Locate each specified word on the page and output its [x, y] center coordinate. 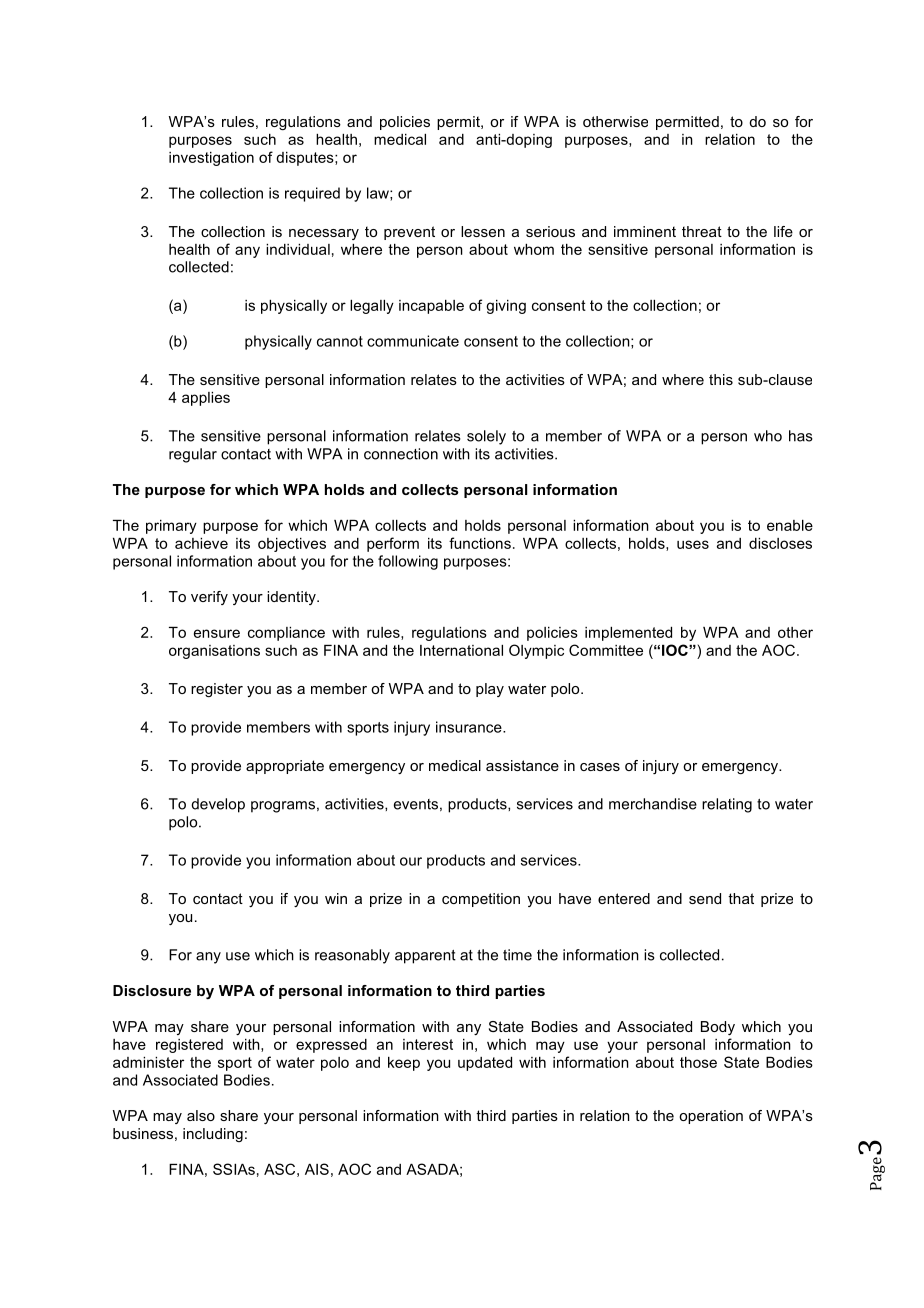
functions [480, 543]
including [213, 1135]
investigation [211, 159]
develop [218, 805]
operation [711, 1117]
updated [485, 1064]
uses [693, 544]
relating [727, 805]
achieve [201, 543]
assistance [522, 765]
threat [702, 231]
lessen [483, 231]
